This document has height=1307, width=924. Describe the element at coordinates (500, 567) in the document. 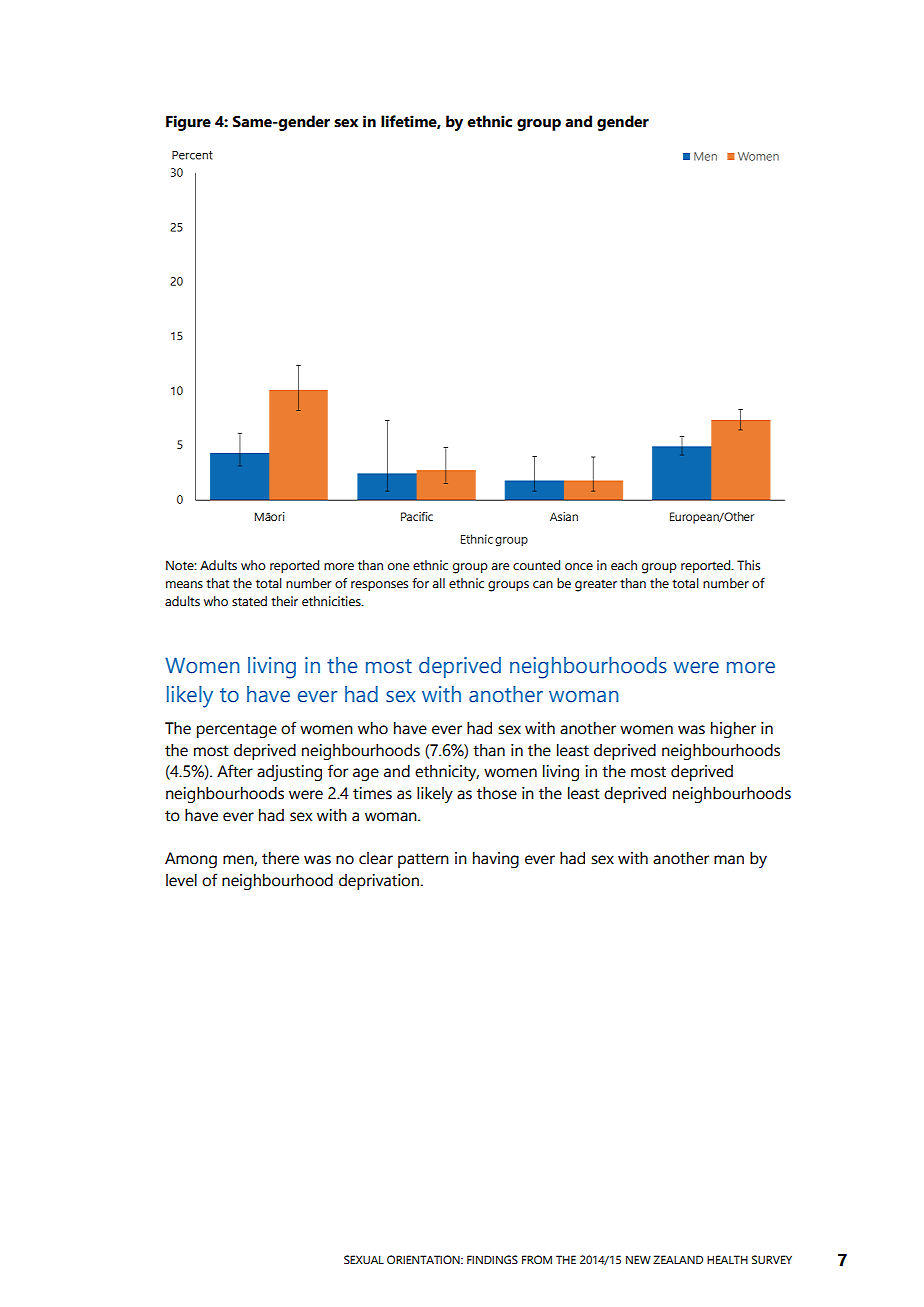

I see `are` at that location.
